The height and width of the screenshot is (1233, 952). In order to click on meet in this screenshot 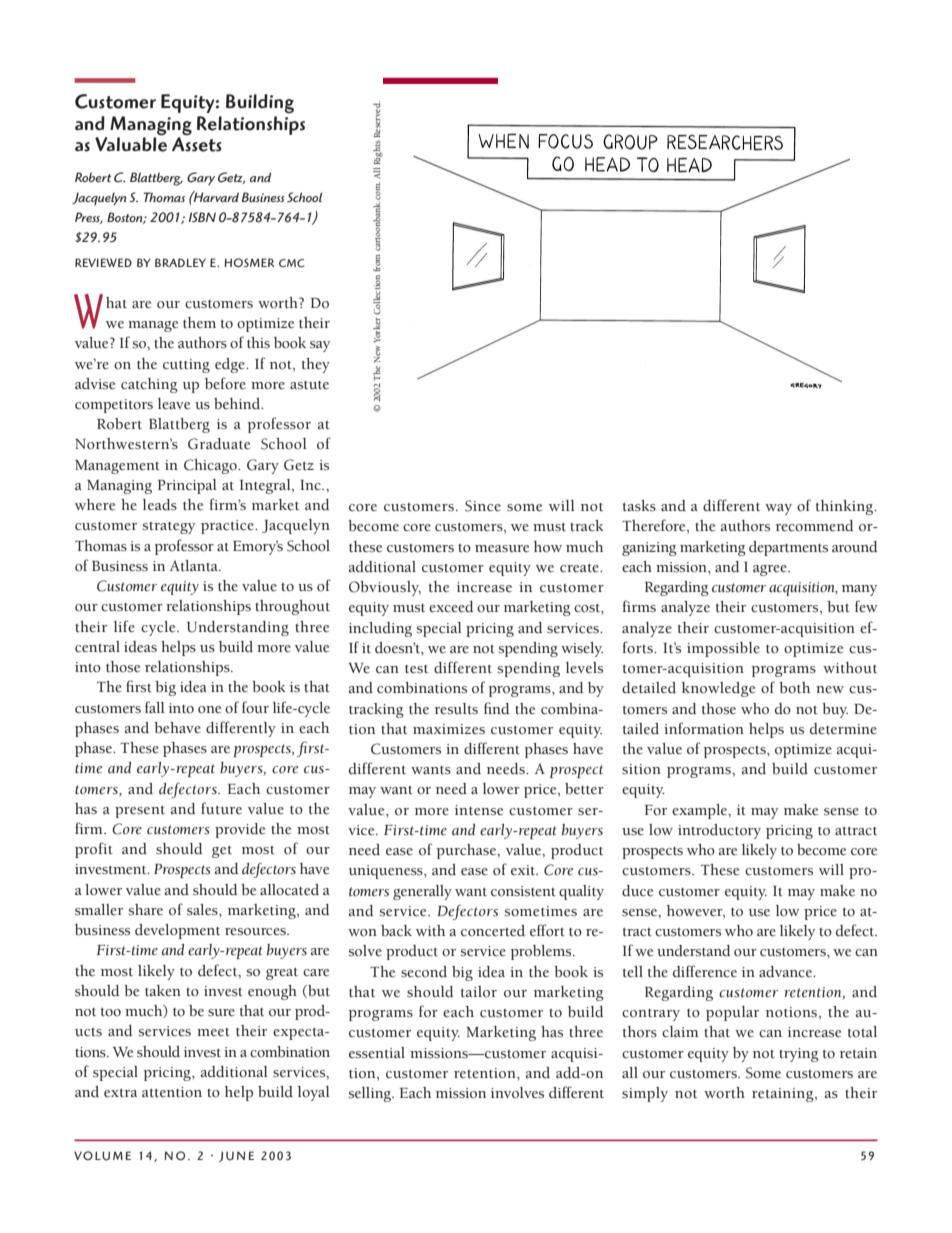, I will do `click(213, 1032)`.
